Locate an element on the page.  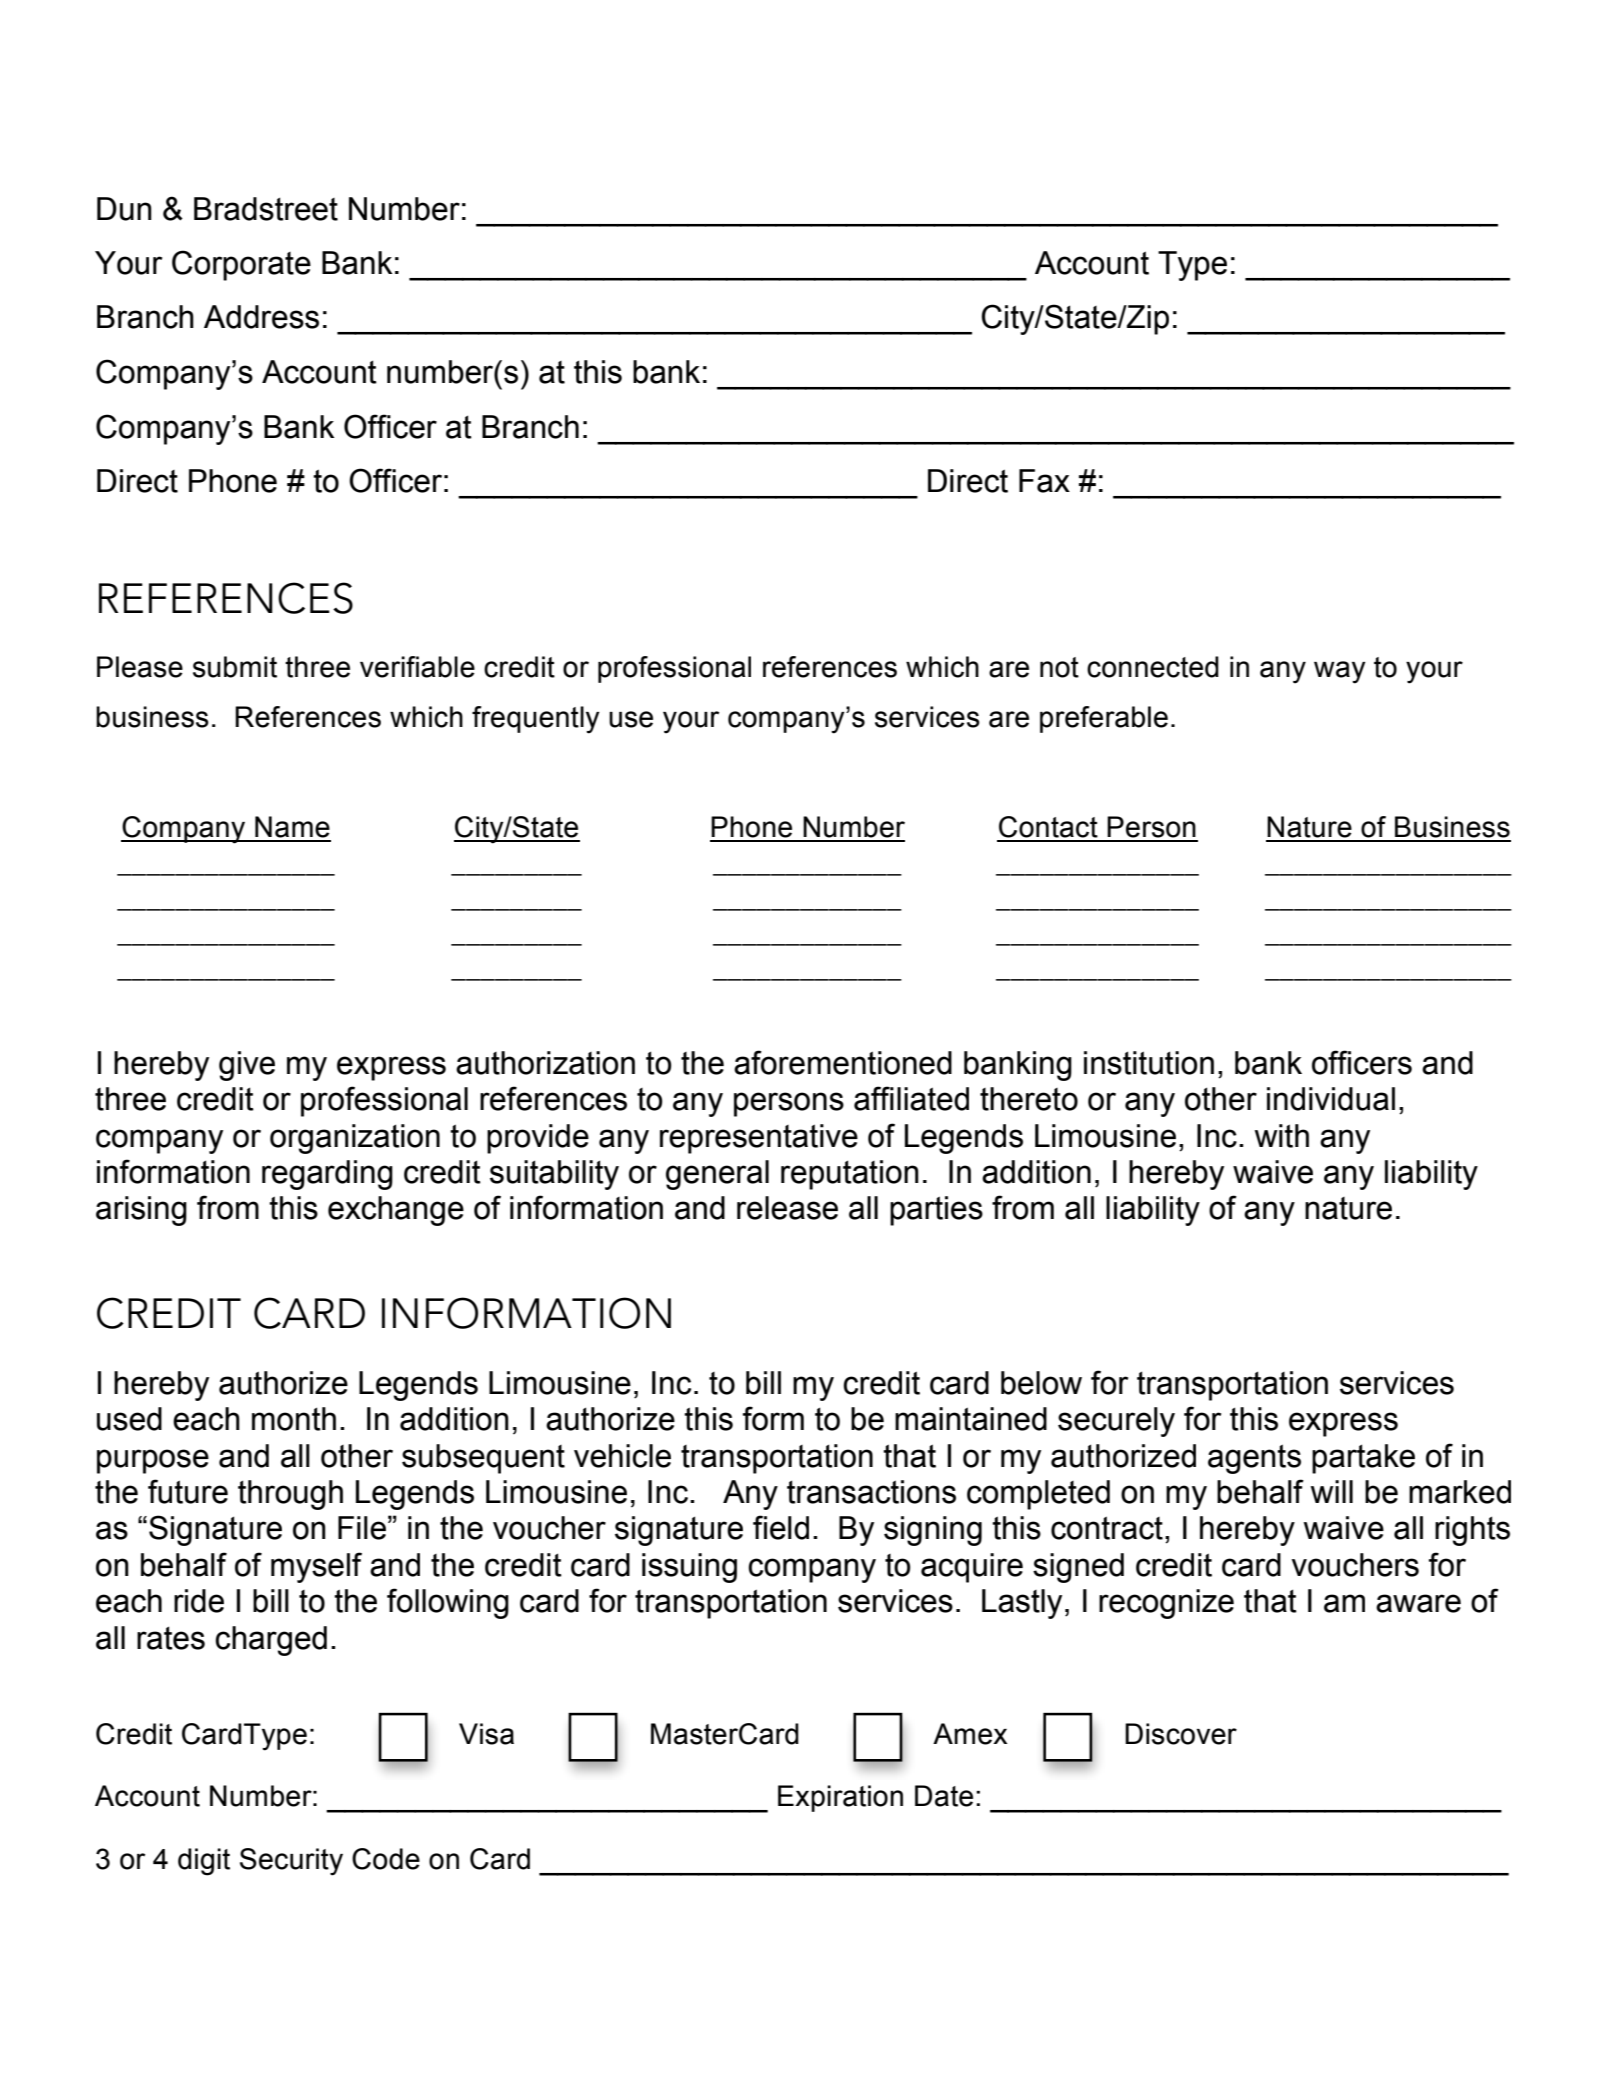
Security is located at coordinates (291, 1862).
